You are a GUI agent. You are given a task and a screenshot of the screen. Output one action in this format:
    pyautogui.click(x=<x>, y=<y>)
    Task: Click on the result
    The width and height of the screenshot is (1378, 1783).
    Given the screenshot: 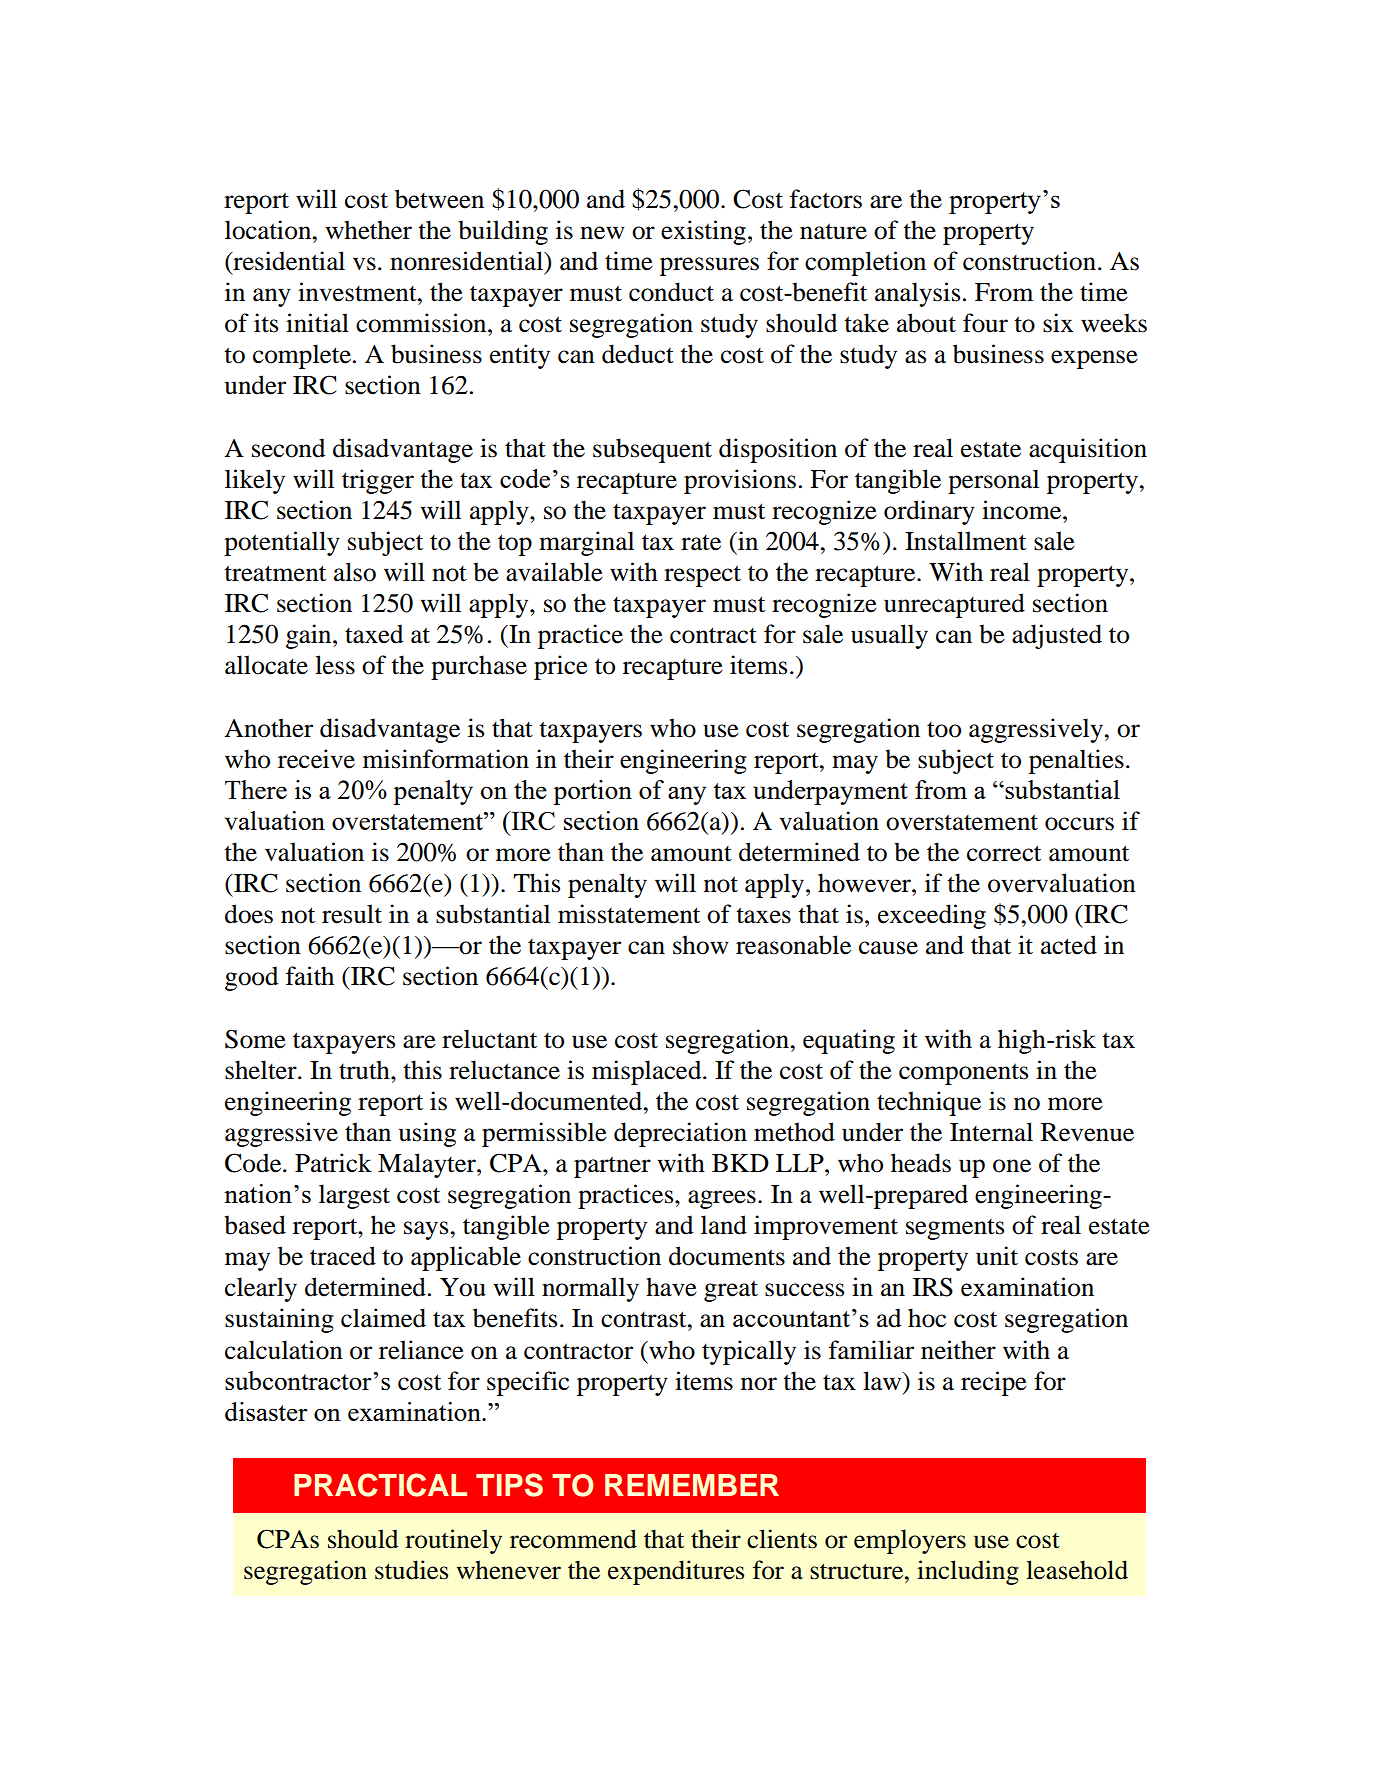 What is the action you would take?
    pyautogui.click(x=352, y=914)
